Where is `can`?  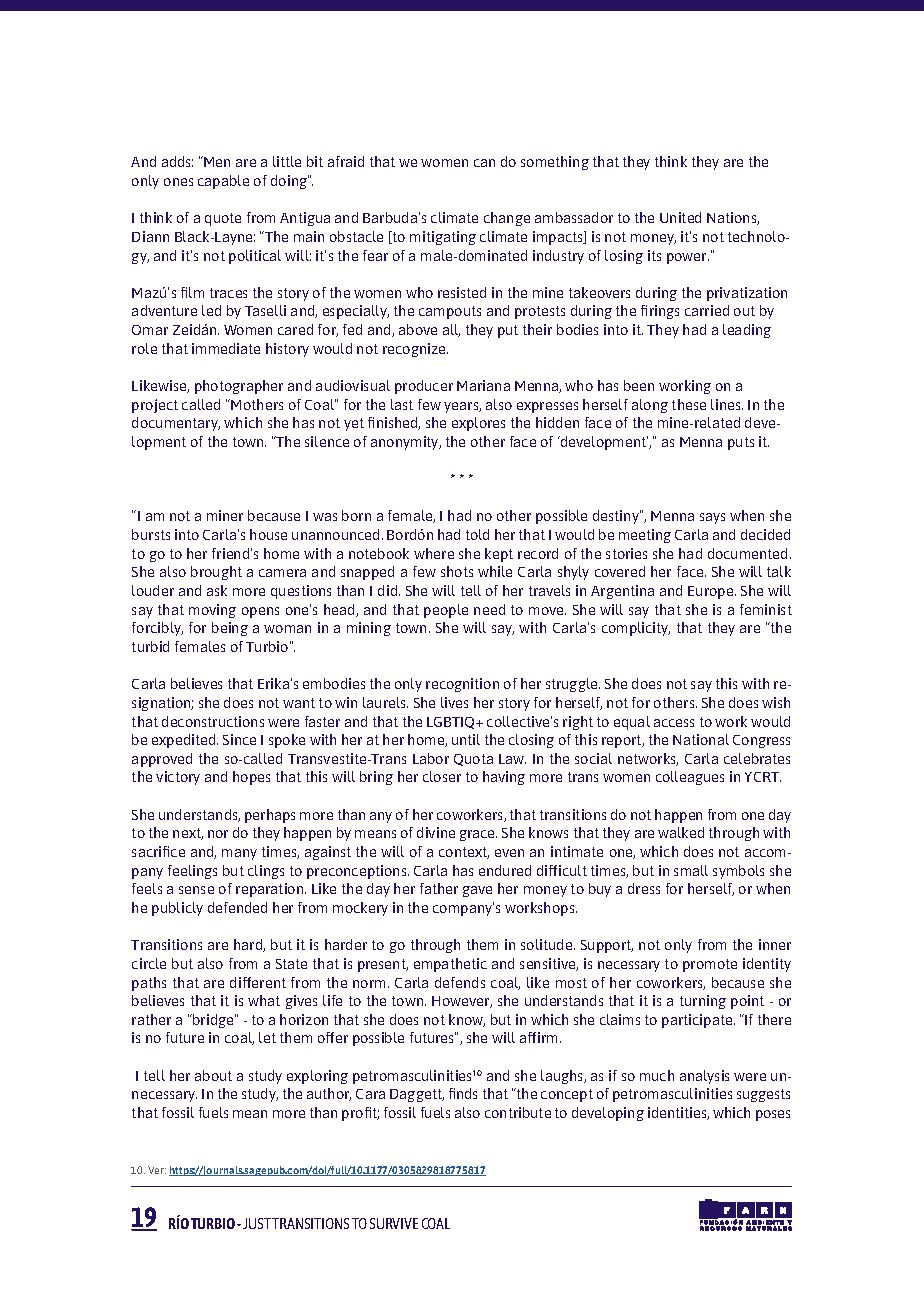 can is located at coordinates (484, 163).
